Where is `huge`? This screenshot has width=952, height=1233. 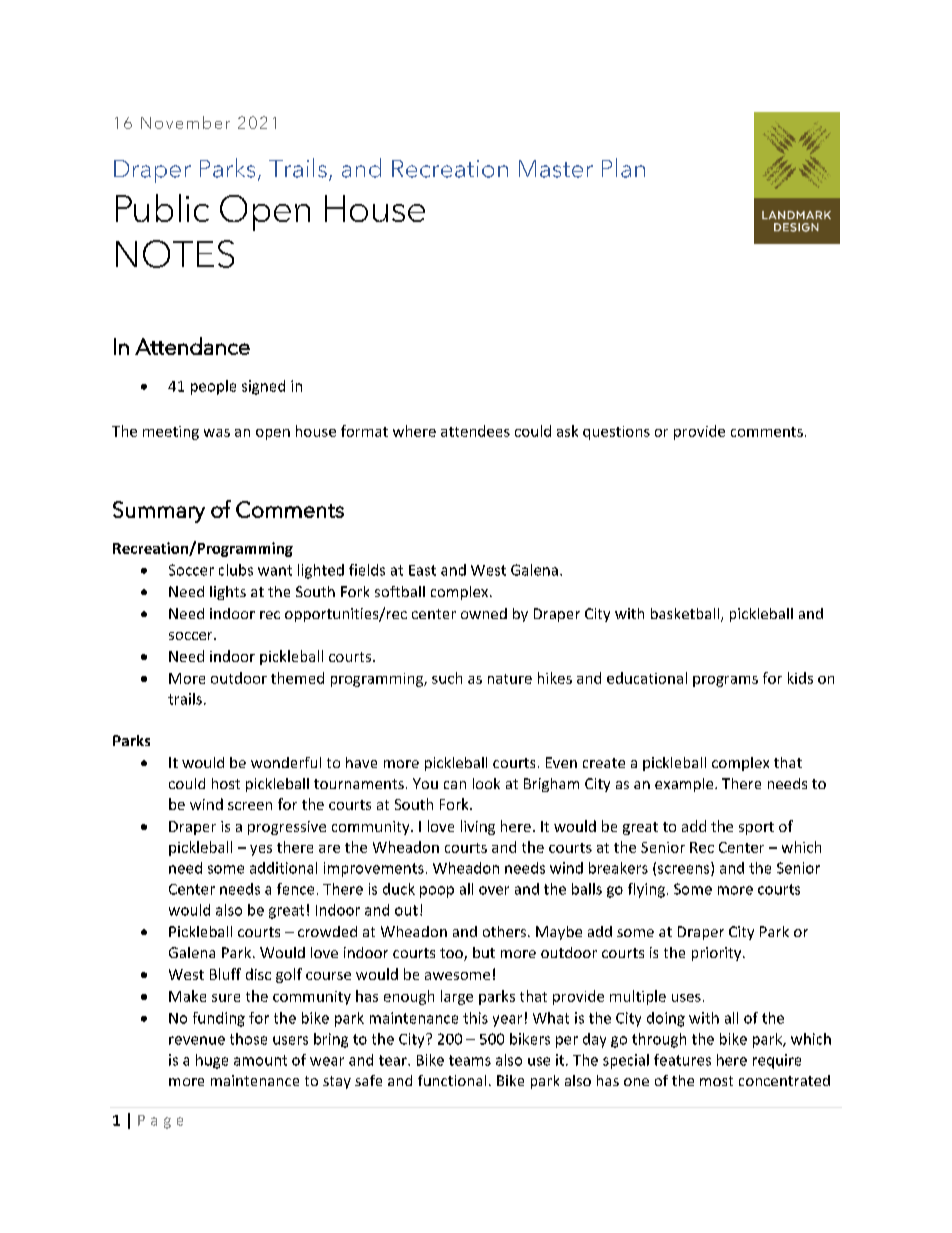 huge is located at coordinates (212, 1061).
